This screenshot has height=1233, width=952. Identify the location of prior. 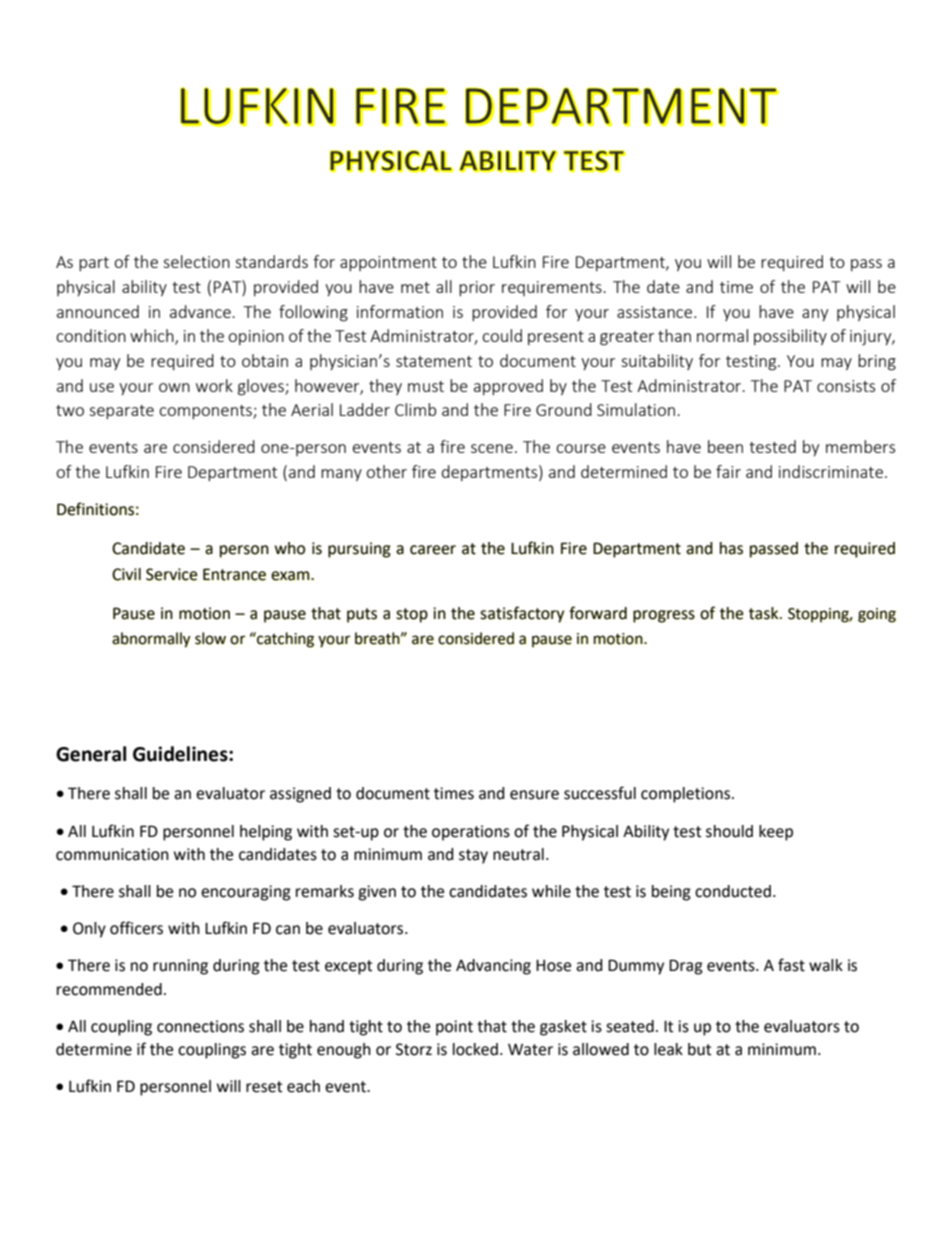
(477, 288).
